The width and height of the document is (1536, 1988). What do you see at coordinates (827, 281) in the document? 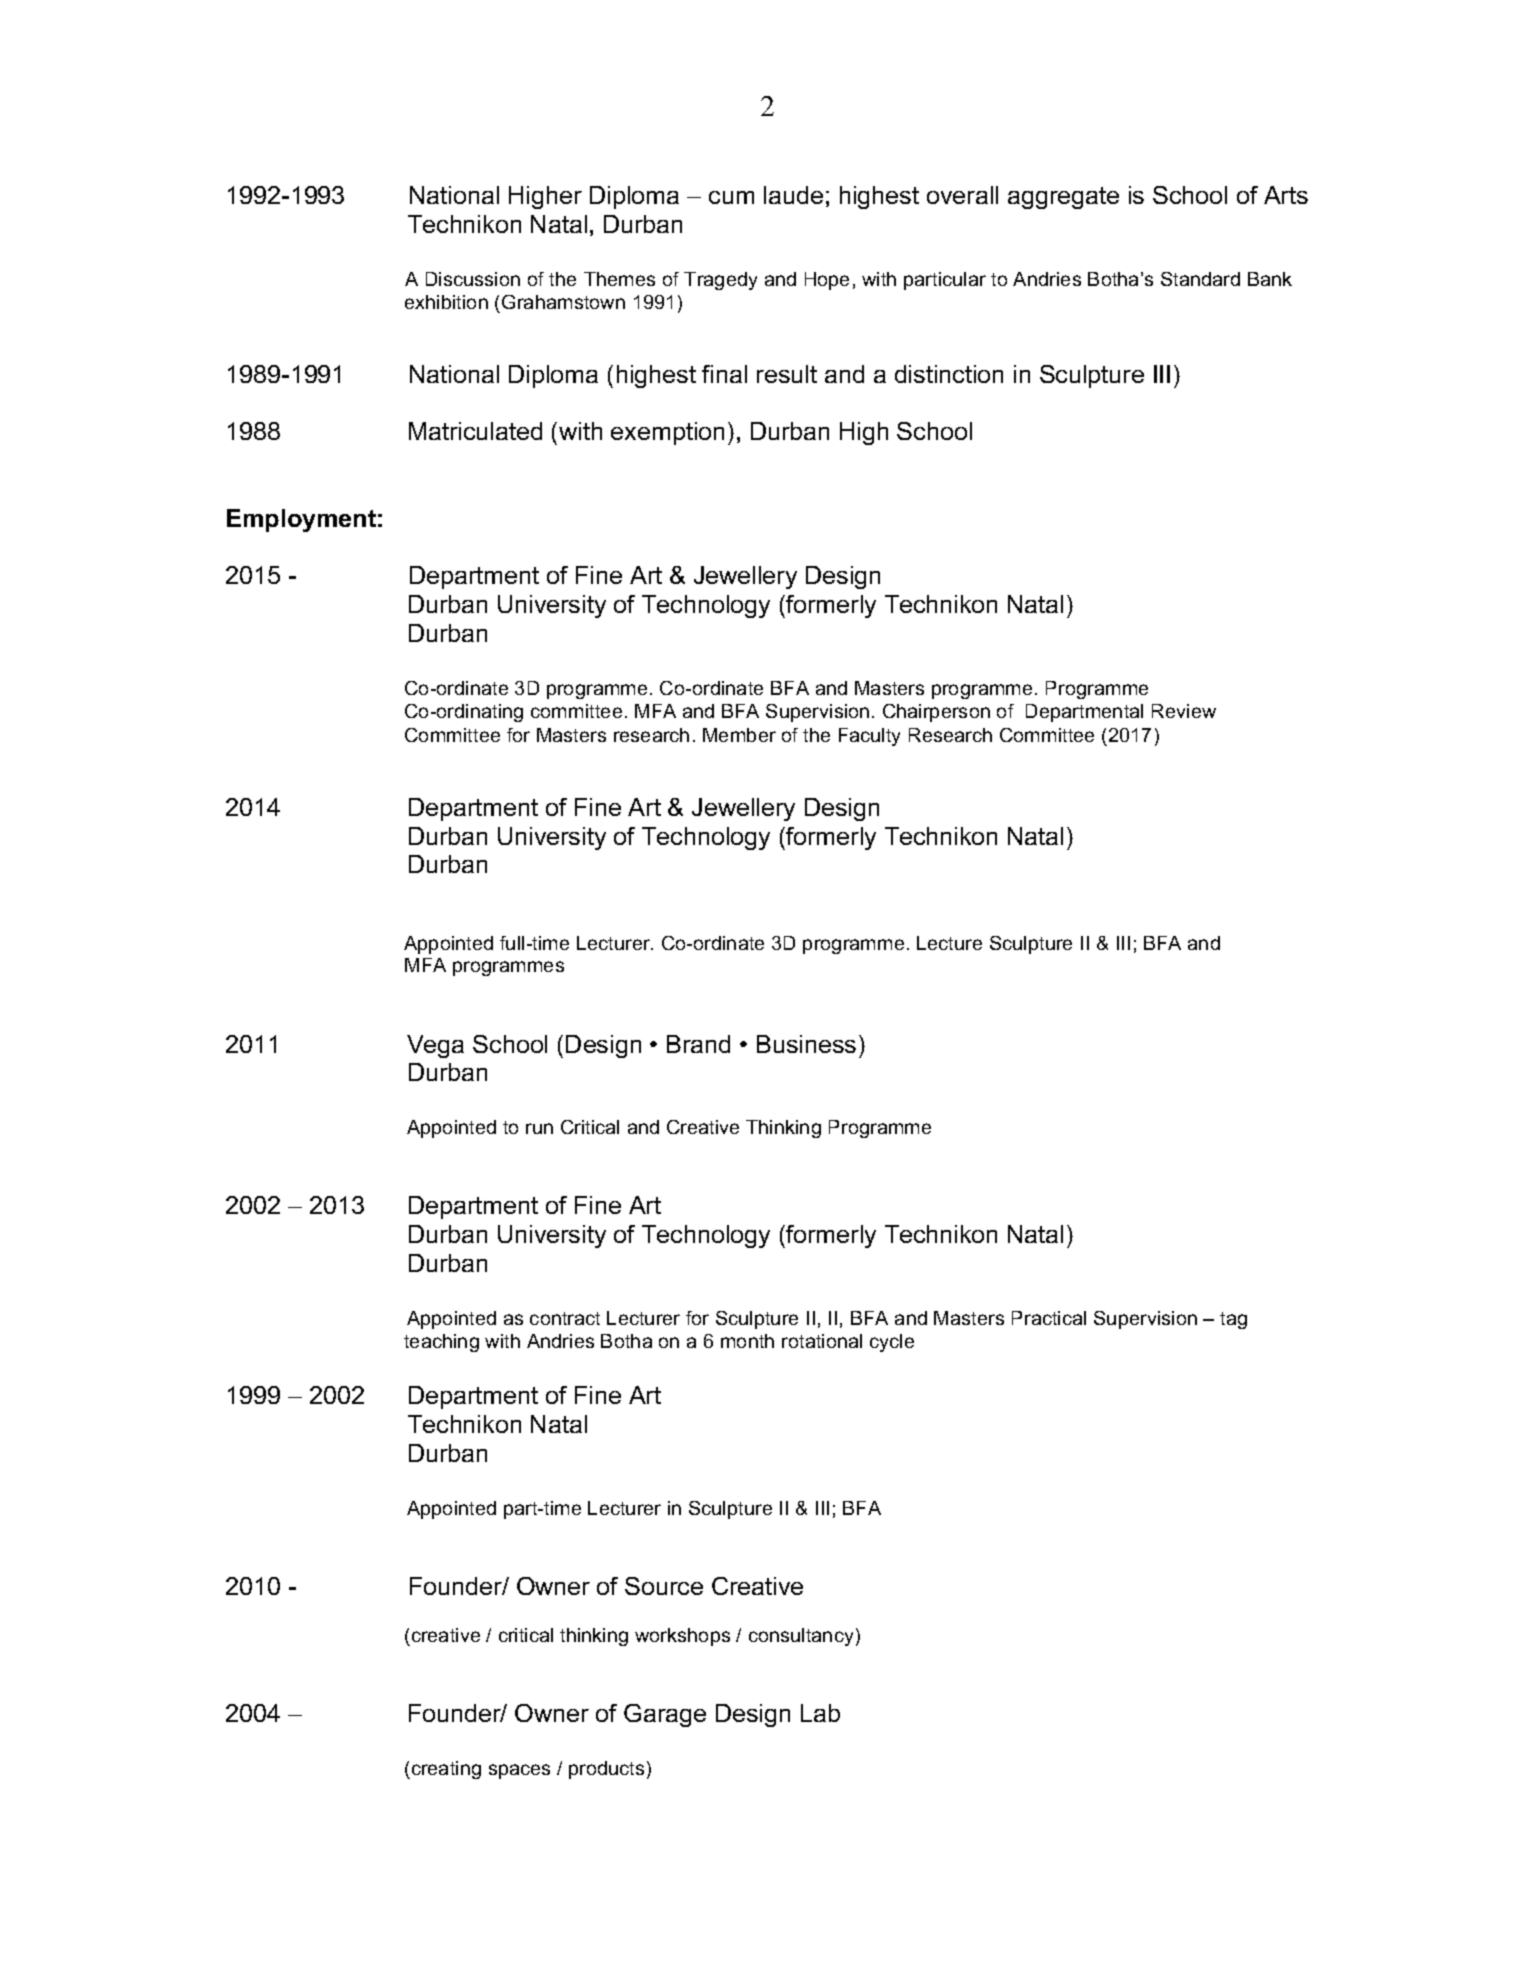
I see `Hope` at bounding box center [827, 281].
